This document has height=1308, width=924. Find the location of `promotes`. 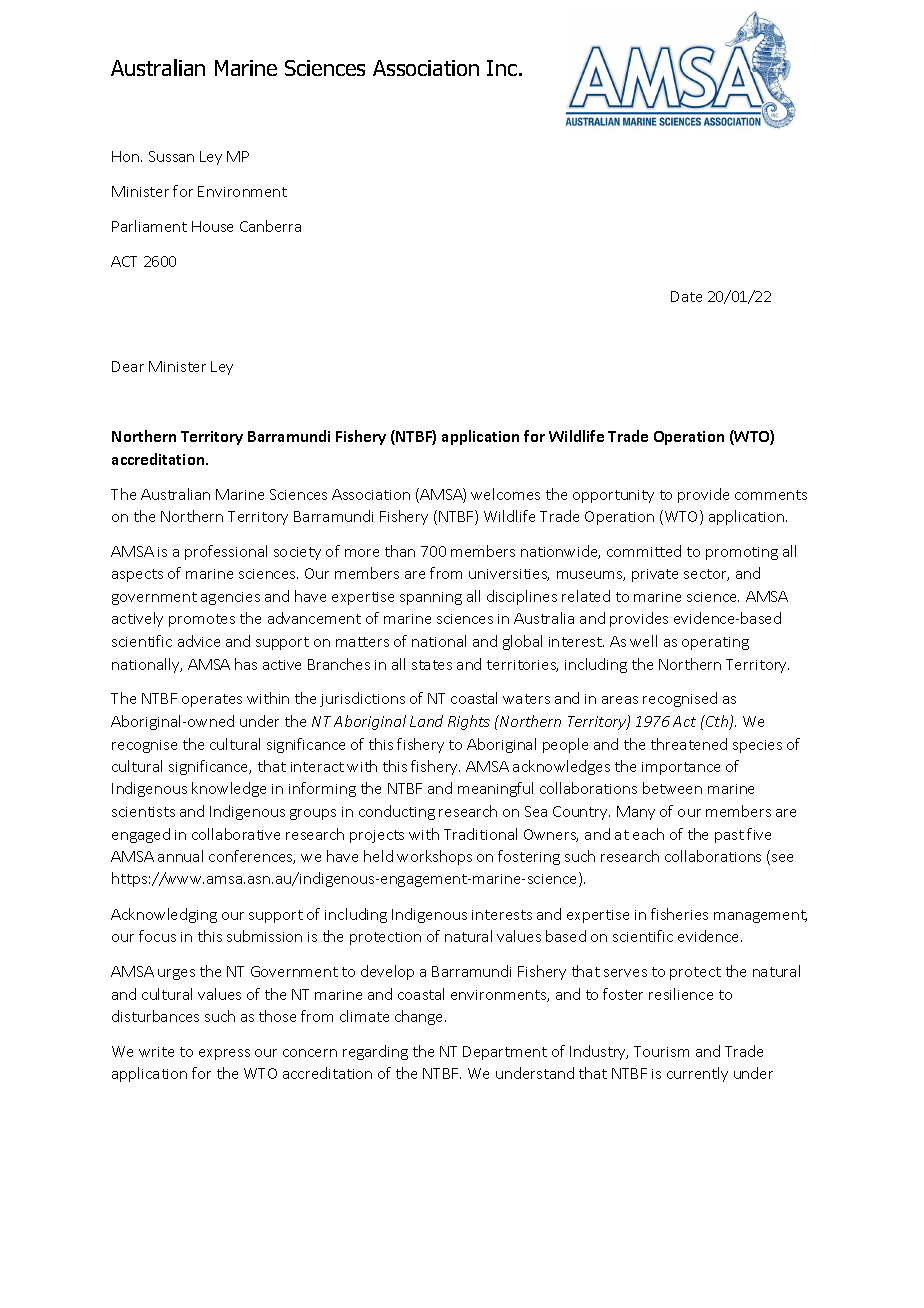

promotes is located at coordinates (202, 620).
